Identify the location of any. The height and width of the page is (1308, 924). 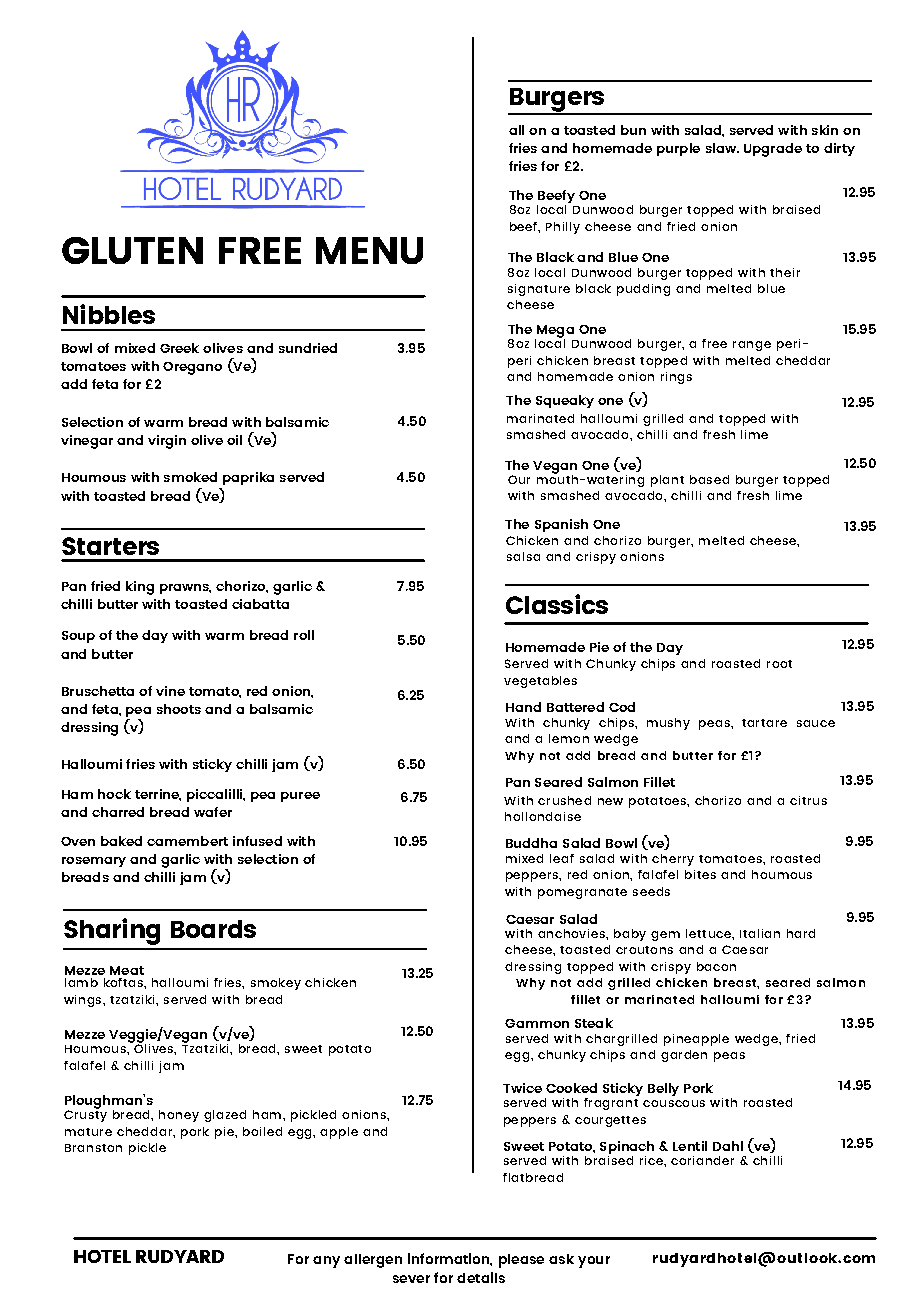
(326, 1262).
